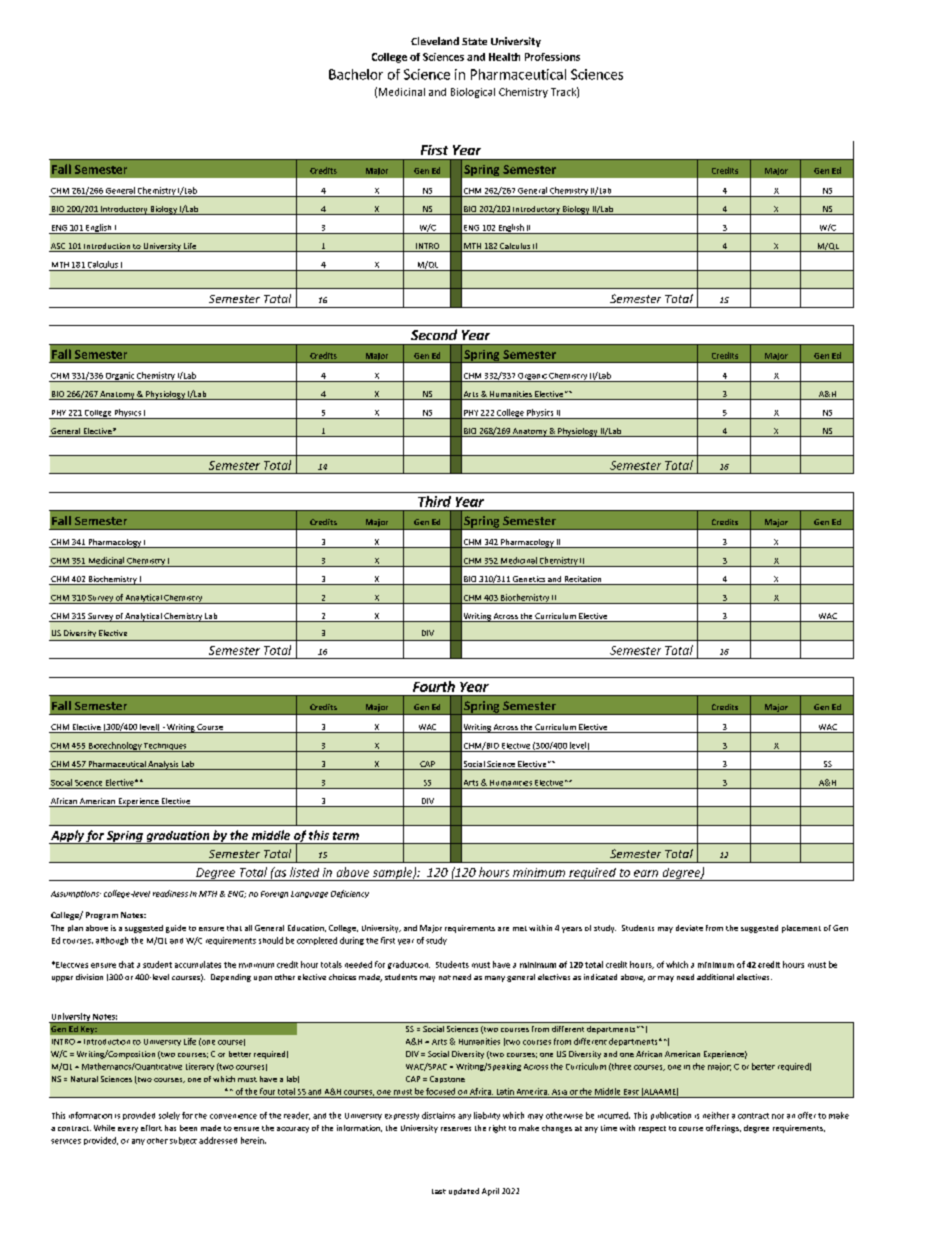  Describe the element at coordinates (503, 929) in the image. I see `are` at that location.
